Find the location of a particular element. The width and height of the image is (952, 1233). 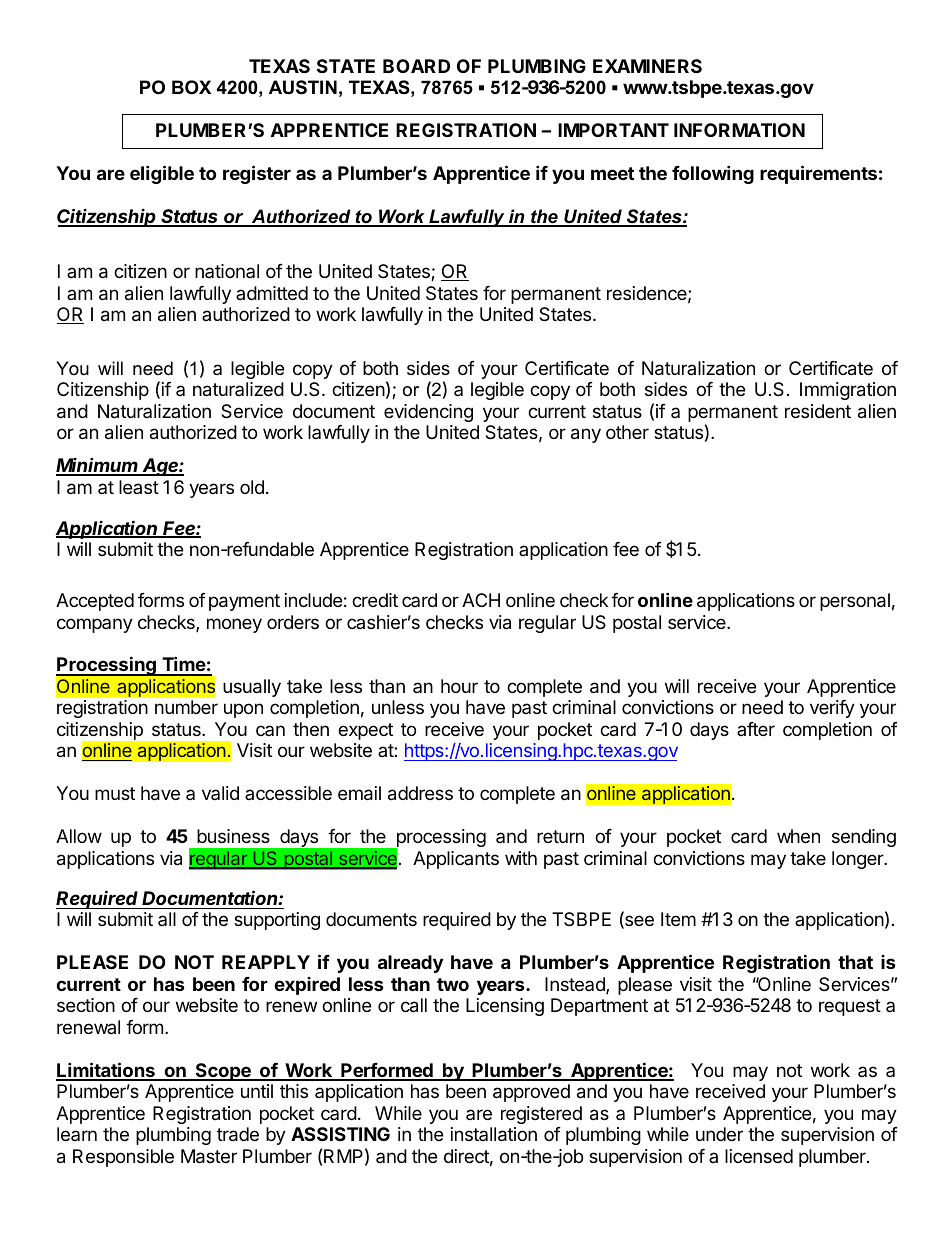

resident is located at coordinates (818, 411).
